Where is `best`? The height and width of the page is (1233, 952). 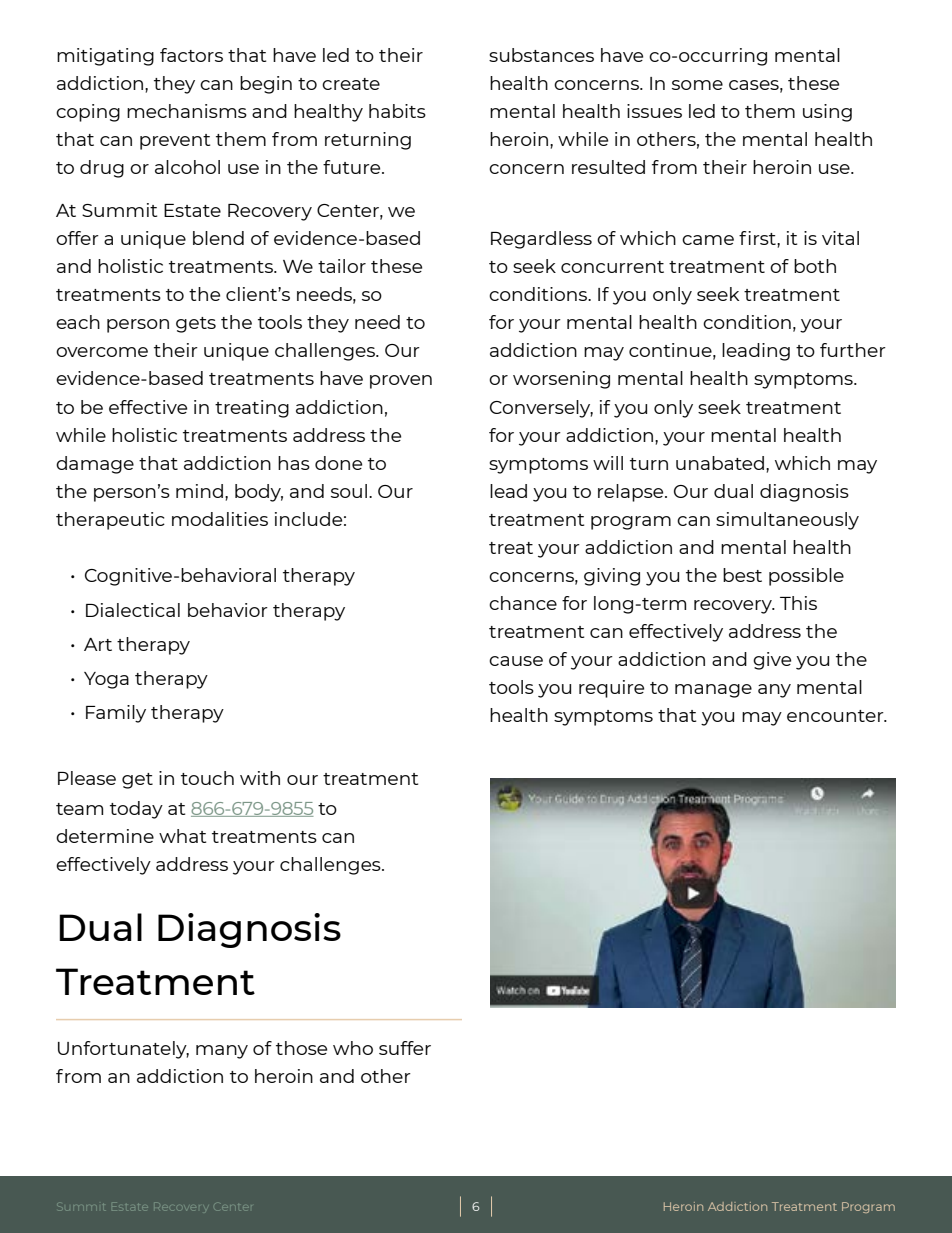
best is located at coordinates (742, 575).
